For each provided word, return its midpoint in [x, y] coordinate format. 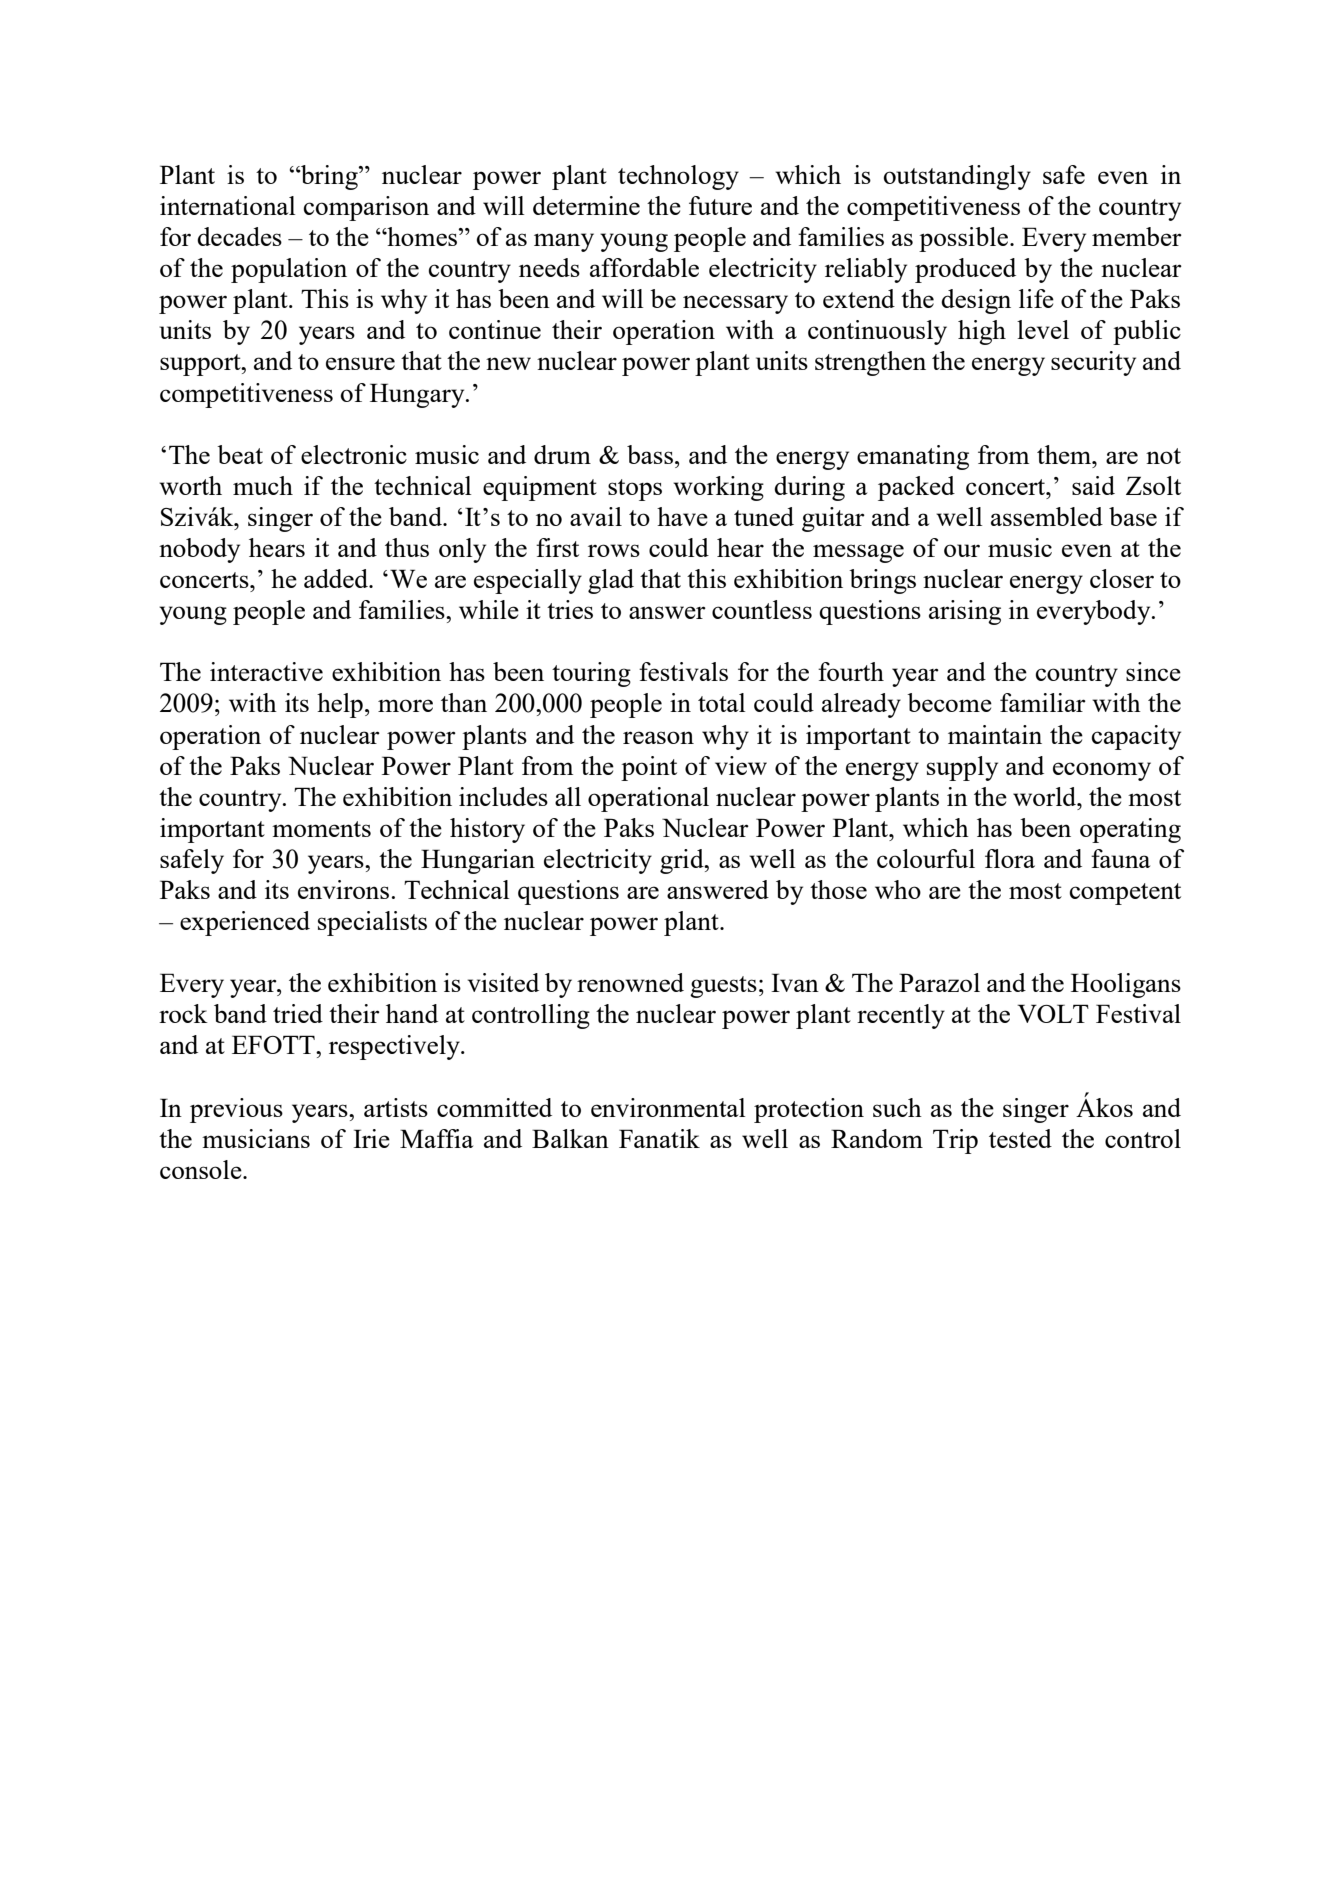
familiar [1043, 702]
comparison [366, 208]
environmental [668, 1107]
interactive [266, 671]
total [722, 702]
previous [236, 1110]
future [720, 205]
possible [965, 239]
